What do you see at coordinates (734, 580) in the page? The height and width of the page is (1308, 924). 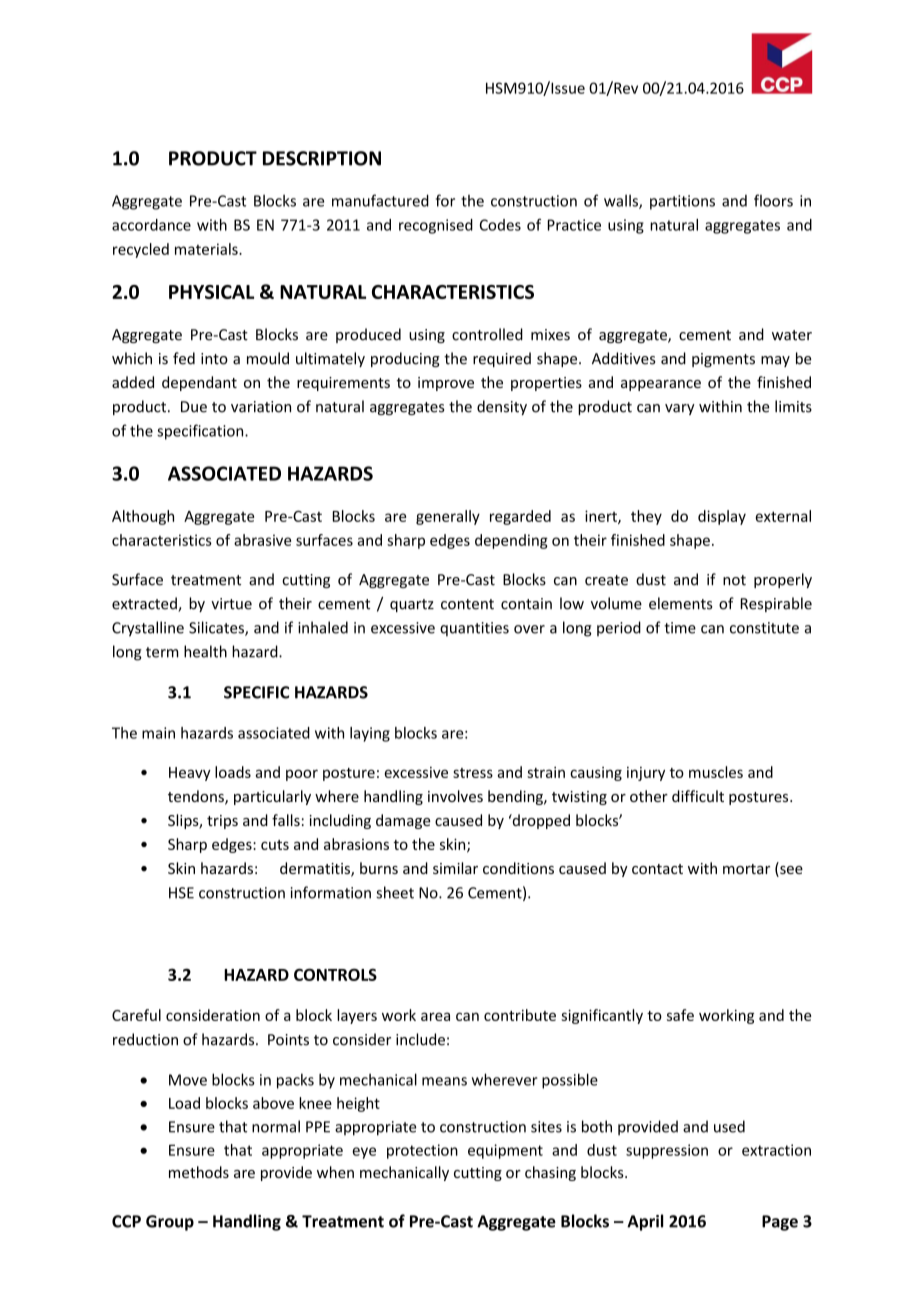 I see `not` at bounding box center [734, 580].
